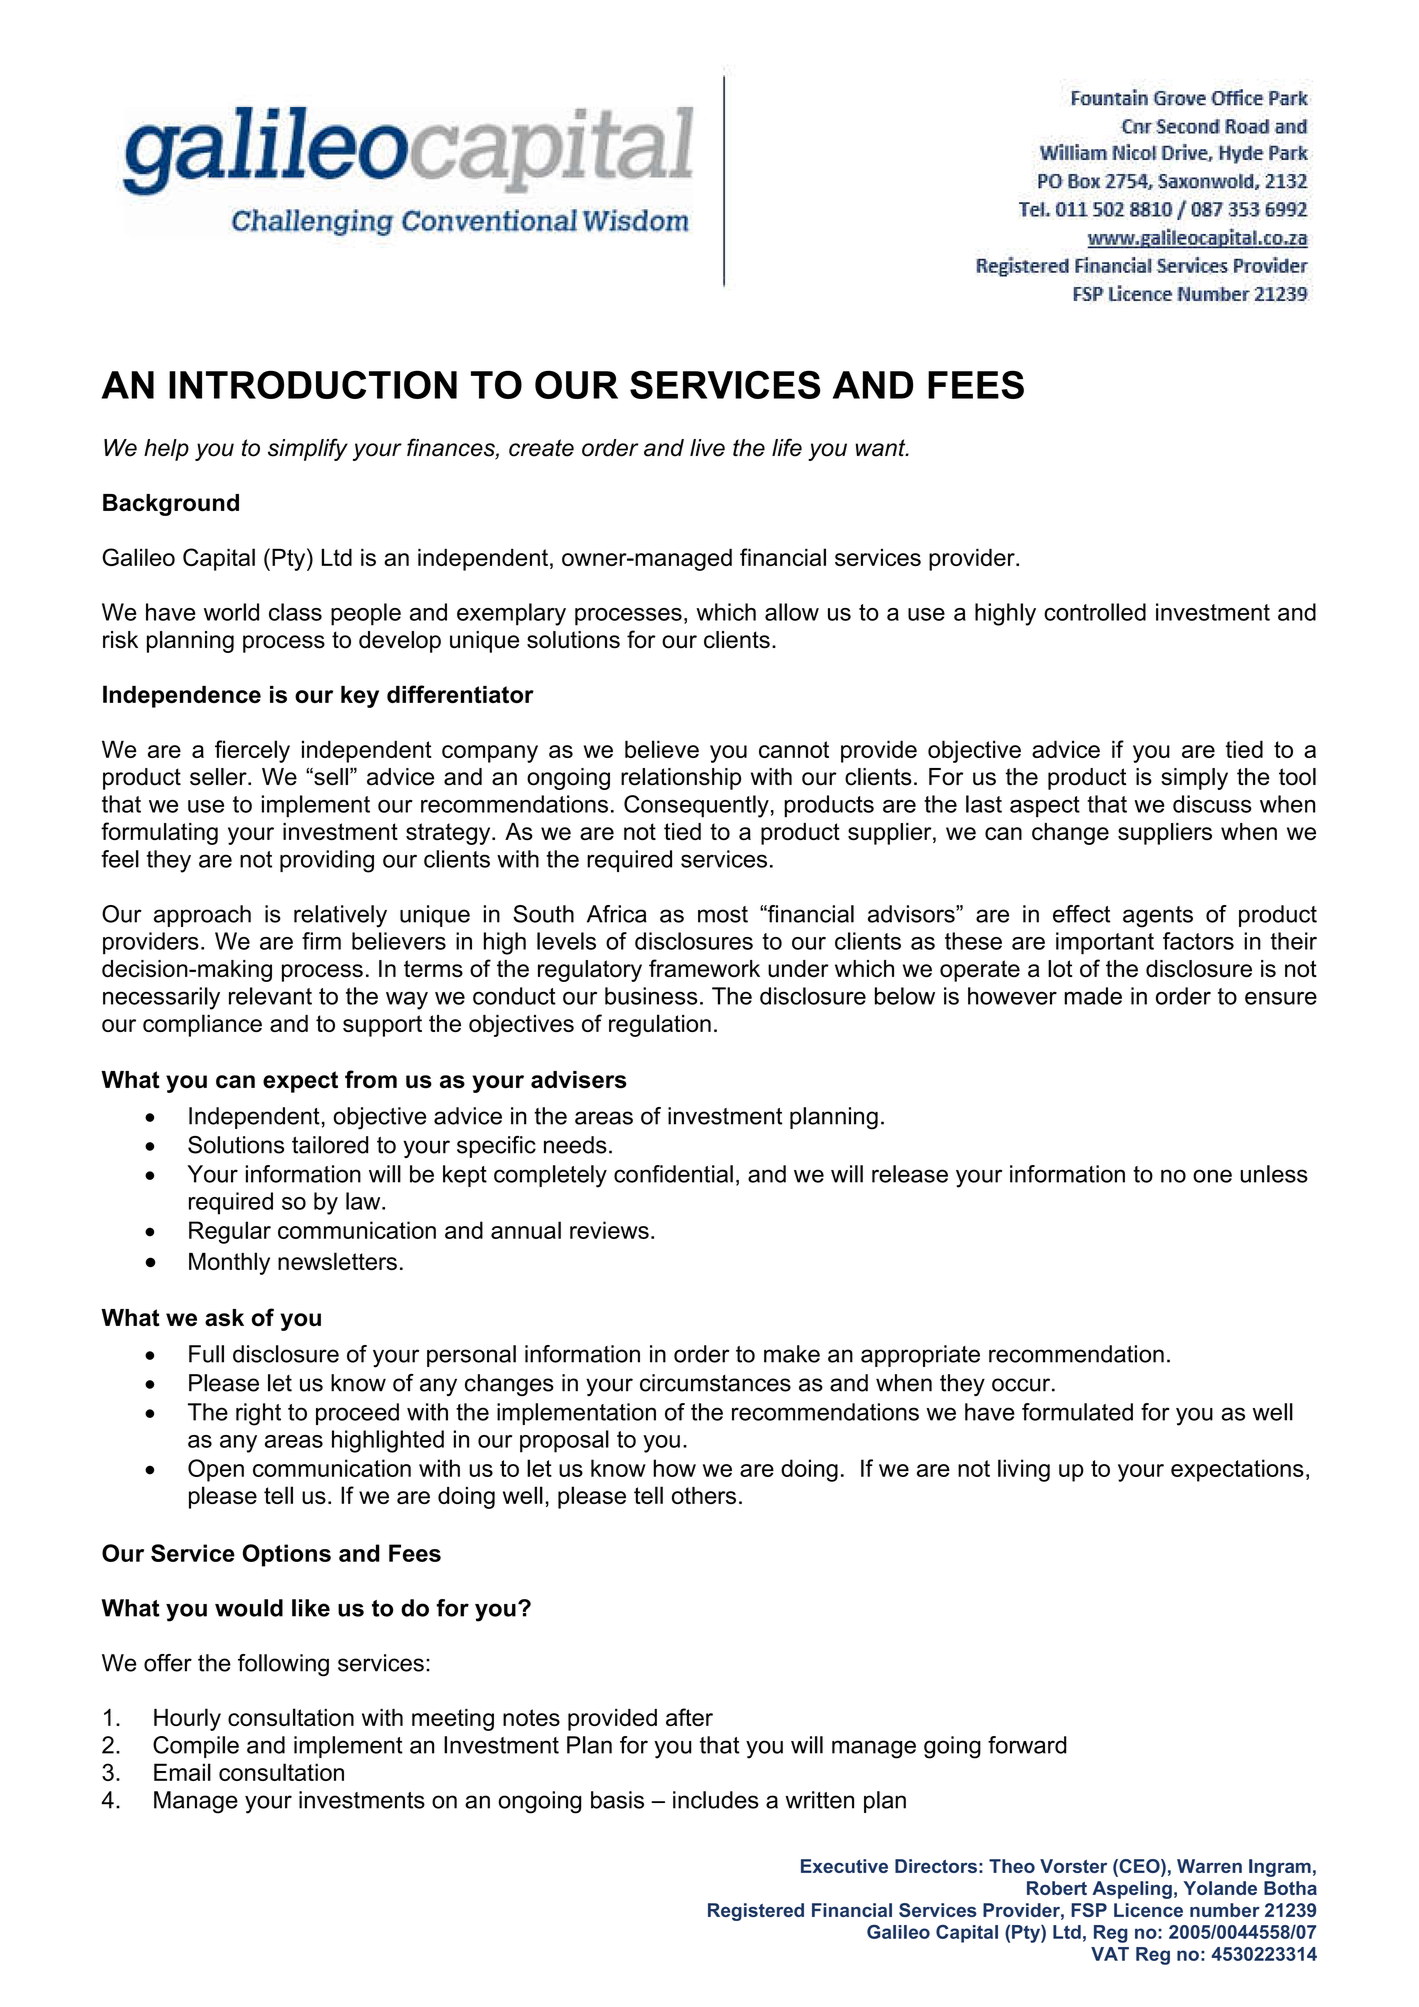  What do you see at coordinates (1158, 917) in the screenshot?
I see `agents` at bounding box center [1158, 917].
